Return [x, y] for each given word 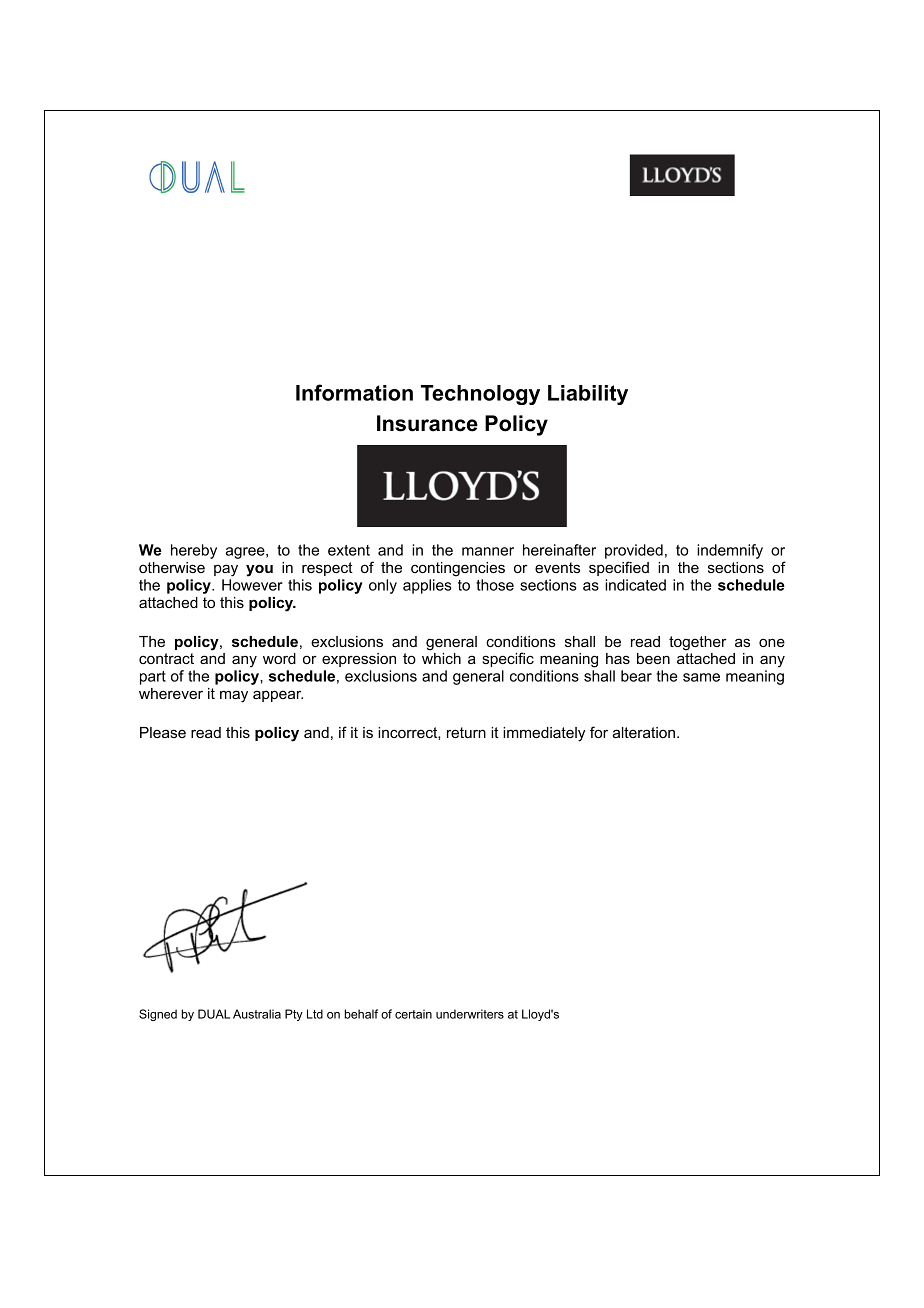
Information [354, 392]
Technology [480, 395]
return [466, 732]
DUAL [214, 1014]
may [234, 696]
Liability [588, 395]
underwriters [470, 1014]
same [701, 677]
